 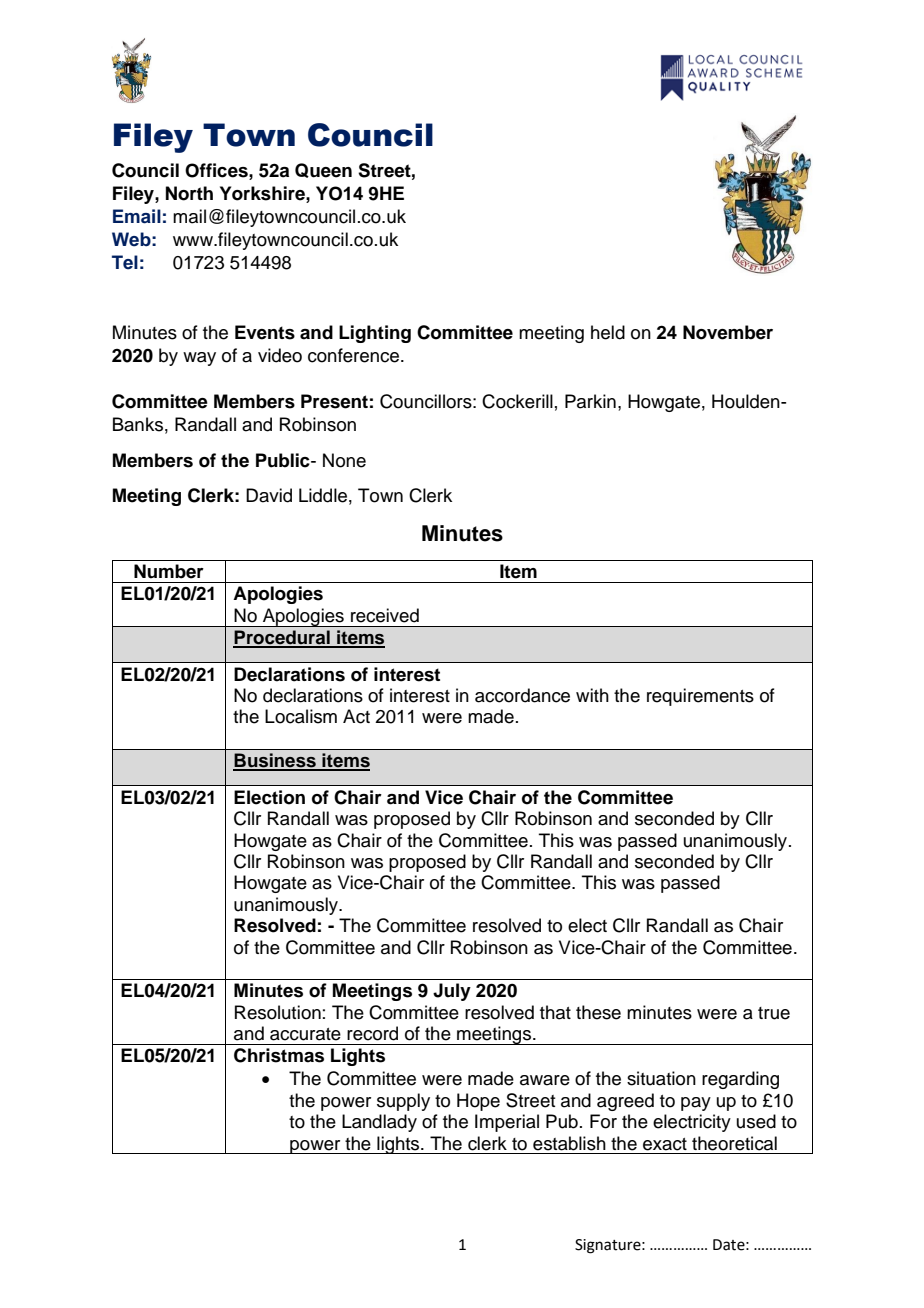 I want to click on pay, so click(x=696, y=1104).
